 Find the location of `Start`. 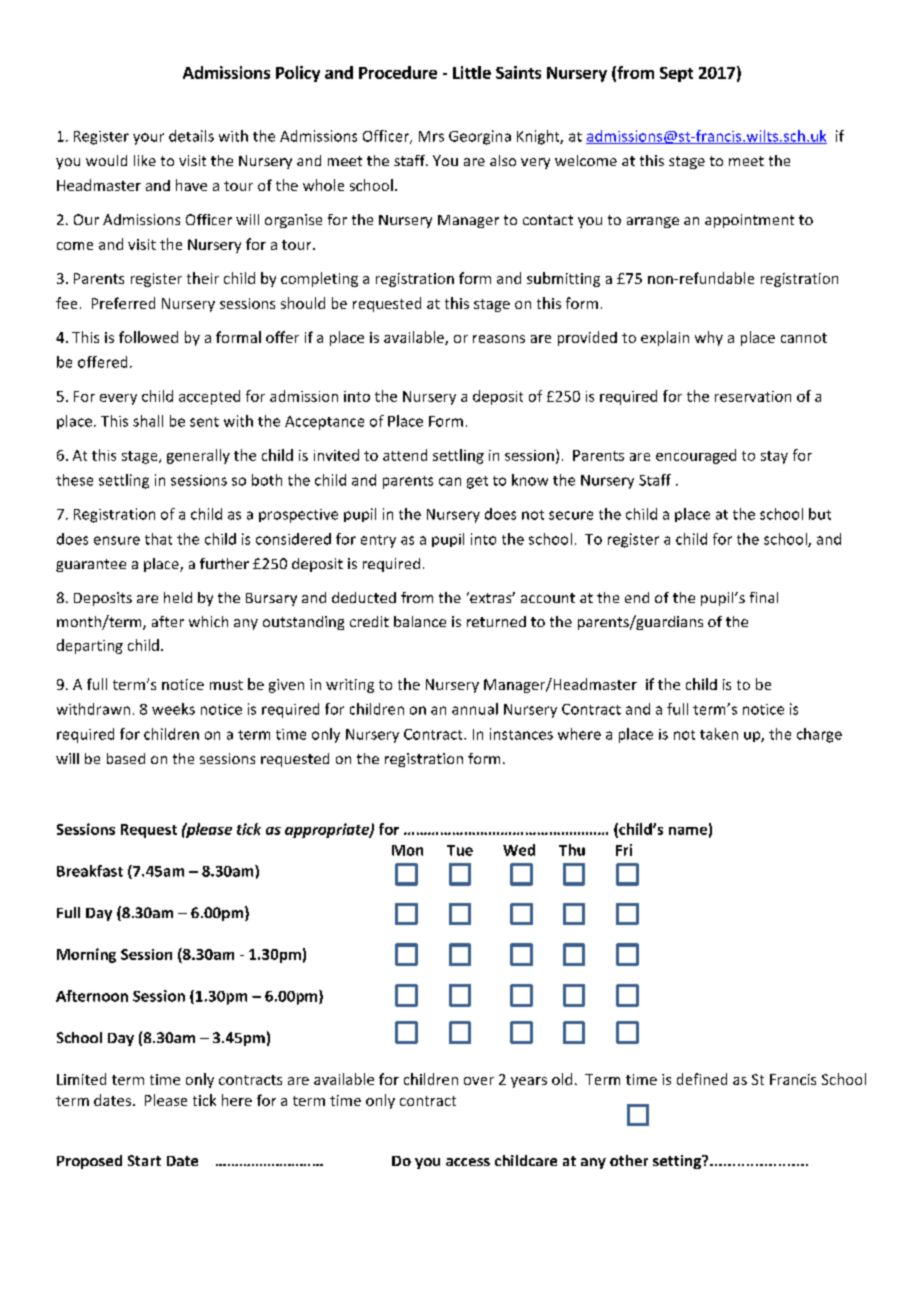

Start is located at coordinates (144, 1160).
